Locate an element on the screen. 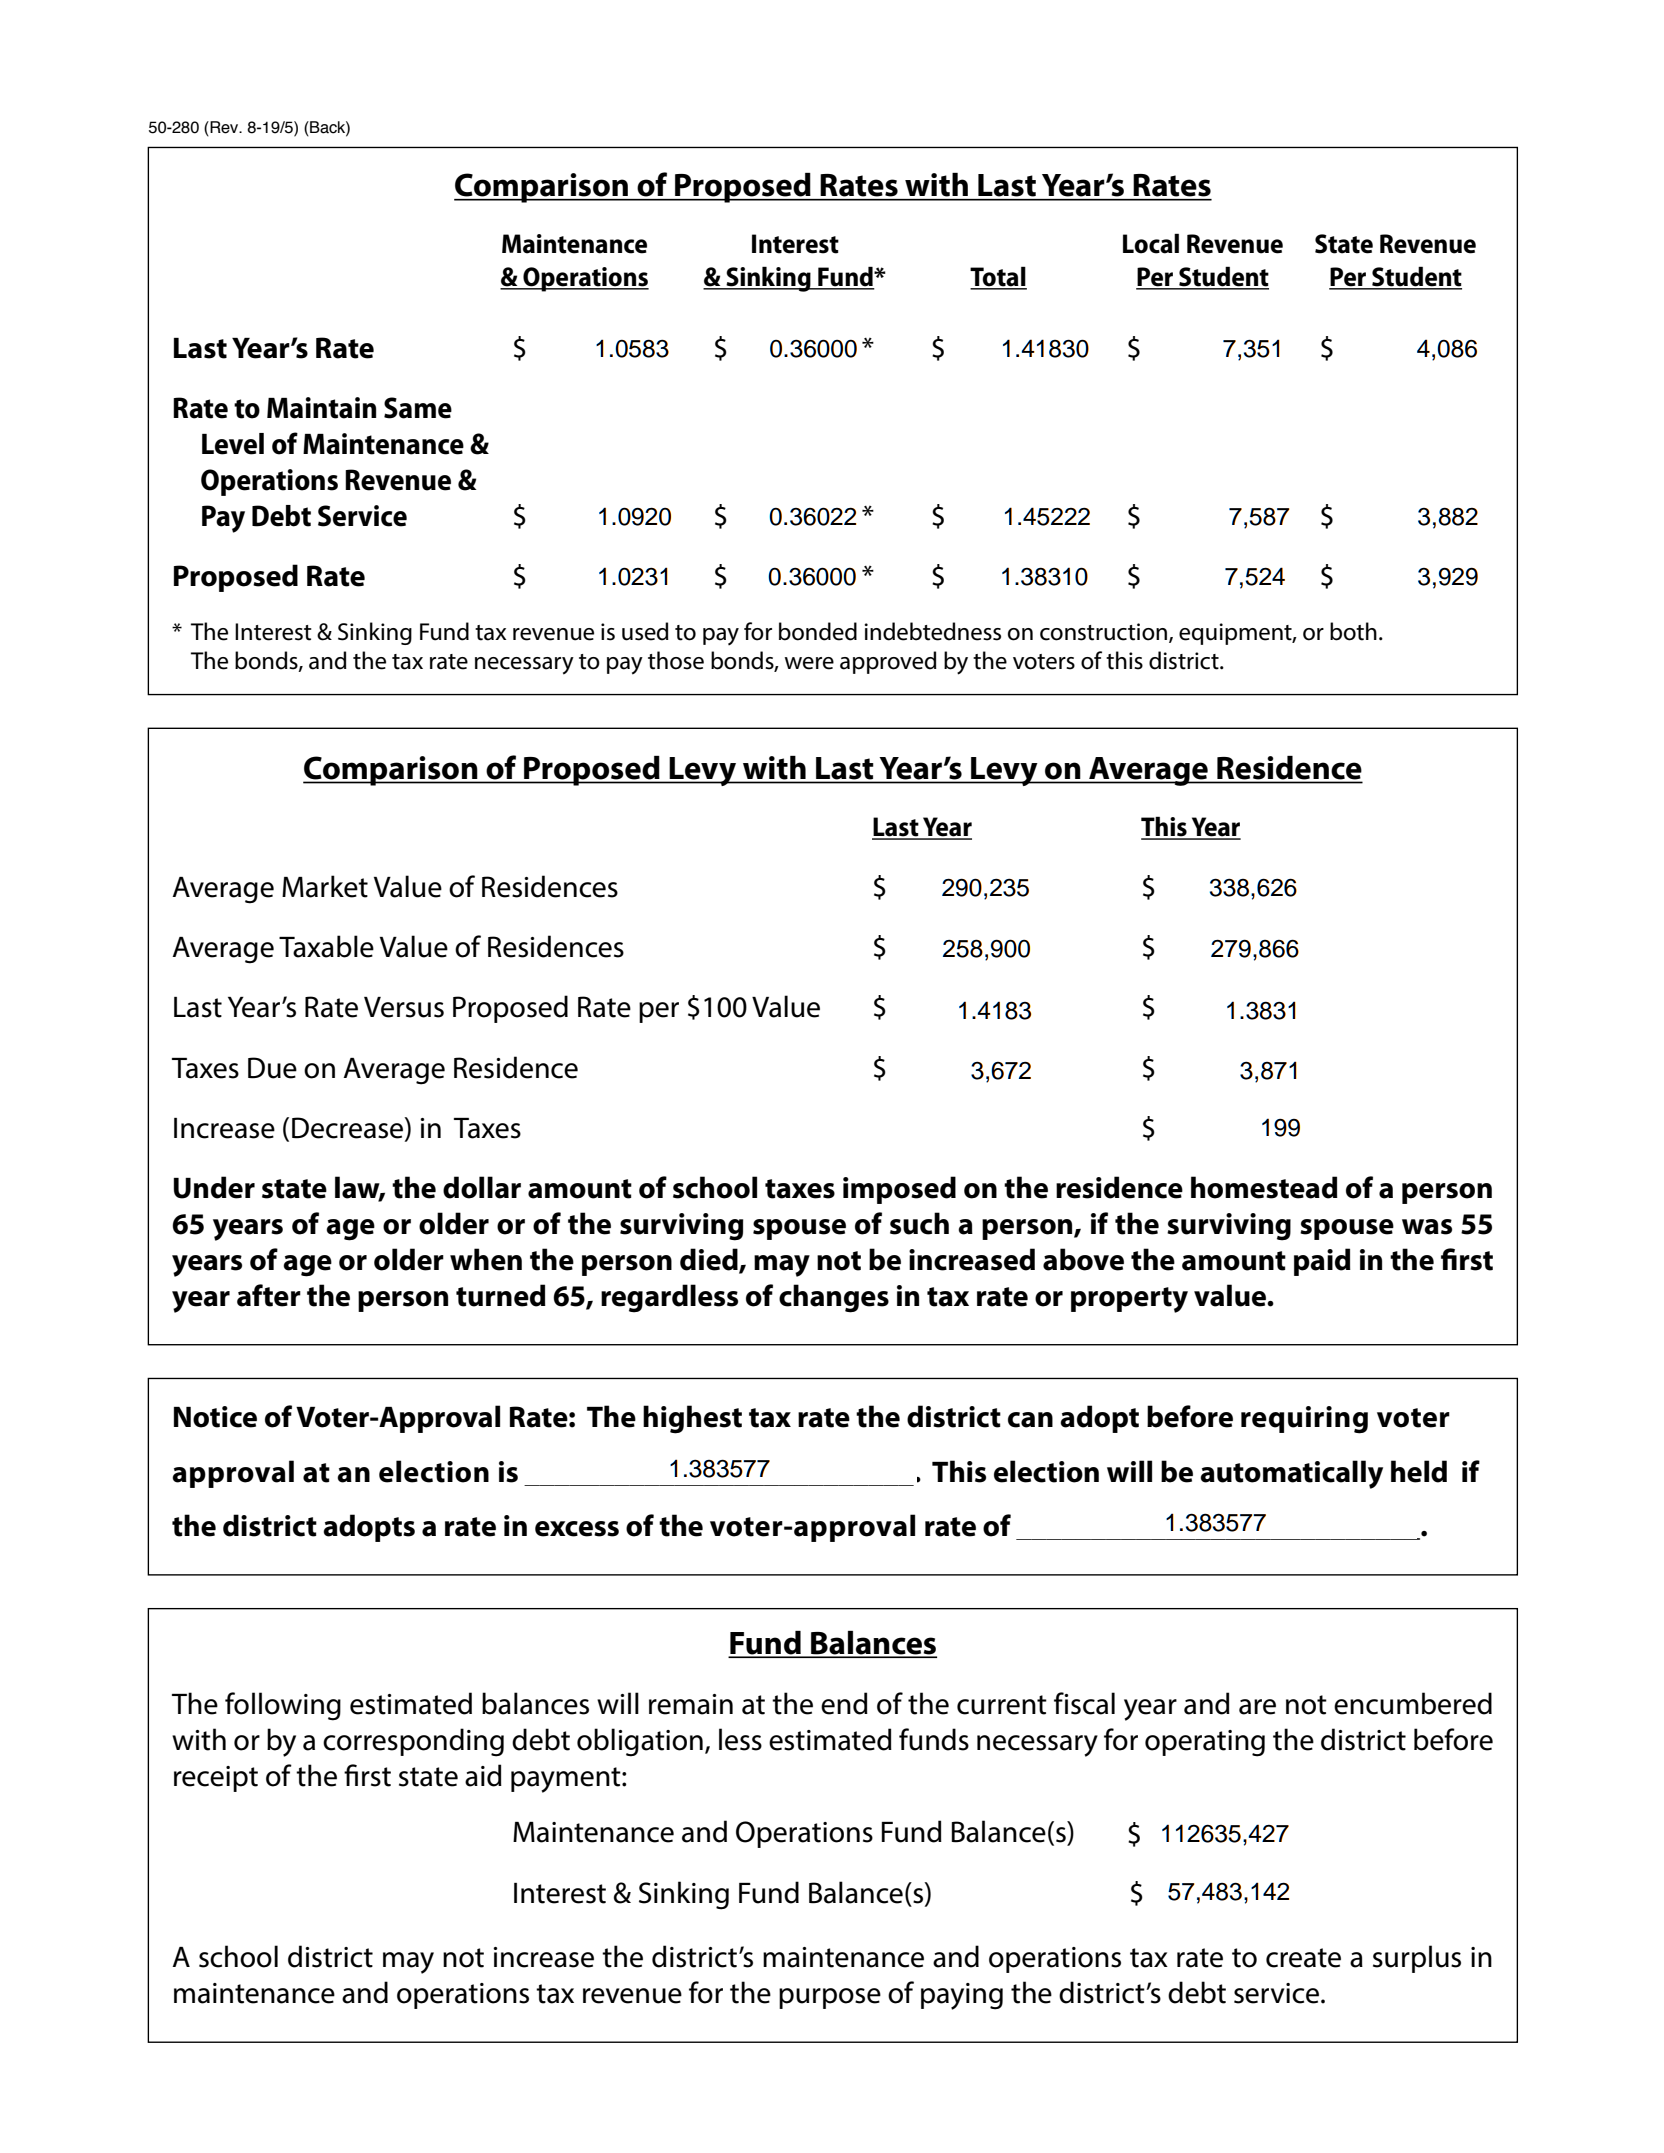 This screenshot has height=2153, width=1664. requiring is located at coordinates (1304, 1420).
